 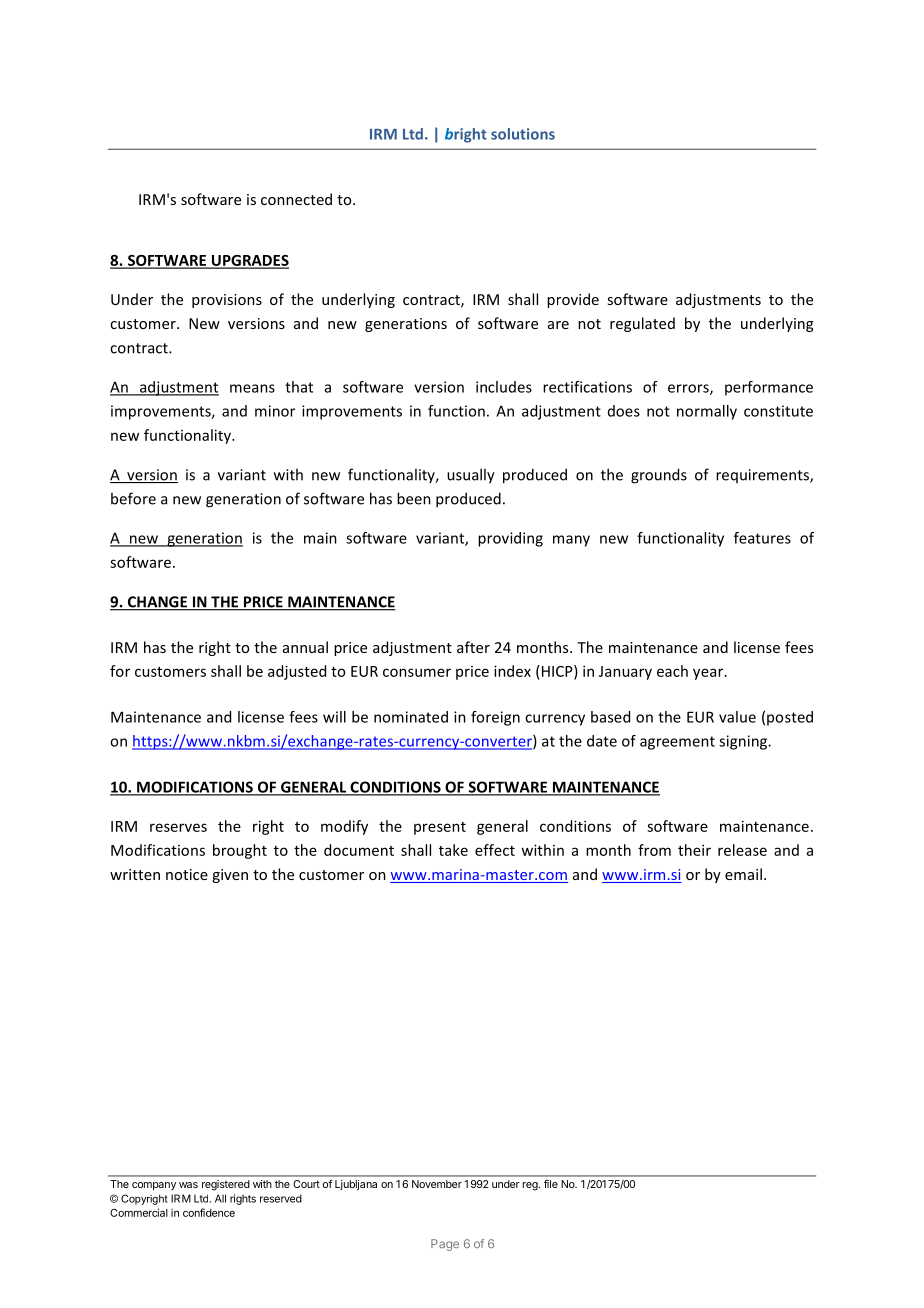 What do you see at coordinates (133, 498) in the document?
I see `before` at bounding box center [133, 498].
